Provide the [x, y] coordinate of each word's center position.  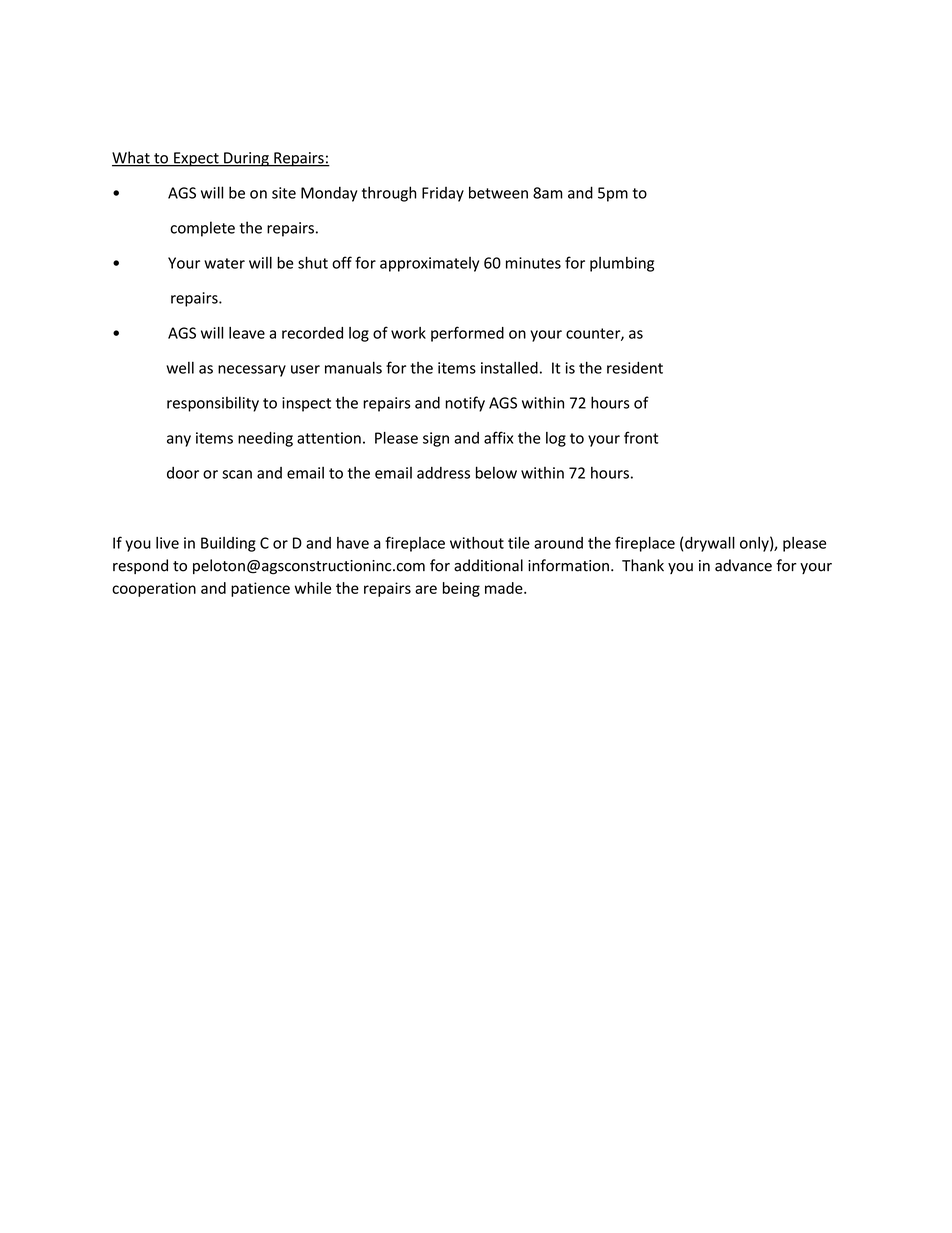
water [224, 263]
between [498, 192]
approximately [429, 264]
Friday [443, 194]
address [443, 473]
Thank [643, 565]
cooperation [154, 589]
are [426, 589]
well [180, 367]
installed [509, 367]
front [641, 437]
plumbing [622, 264]
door [183, 473]
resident [635, 368]
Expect [196, 159]
